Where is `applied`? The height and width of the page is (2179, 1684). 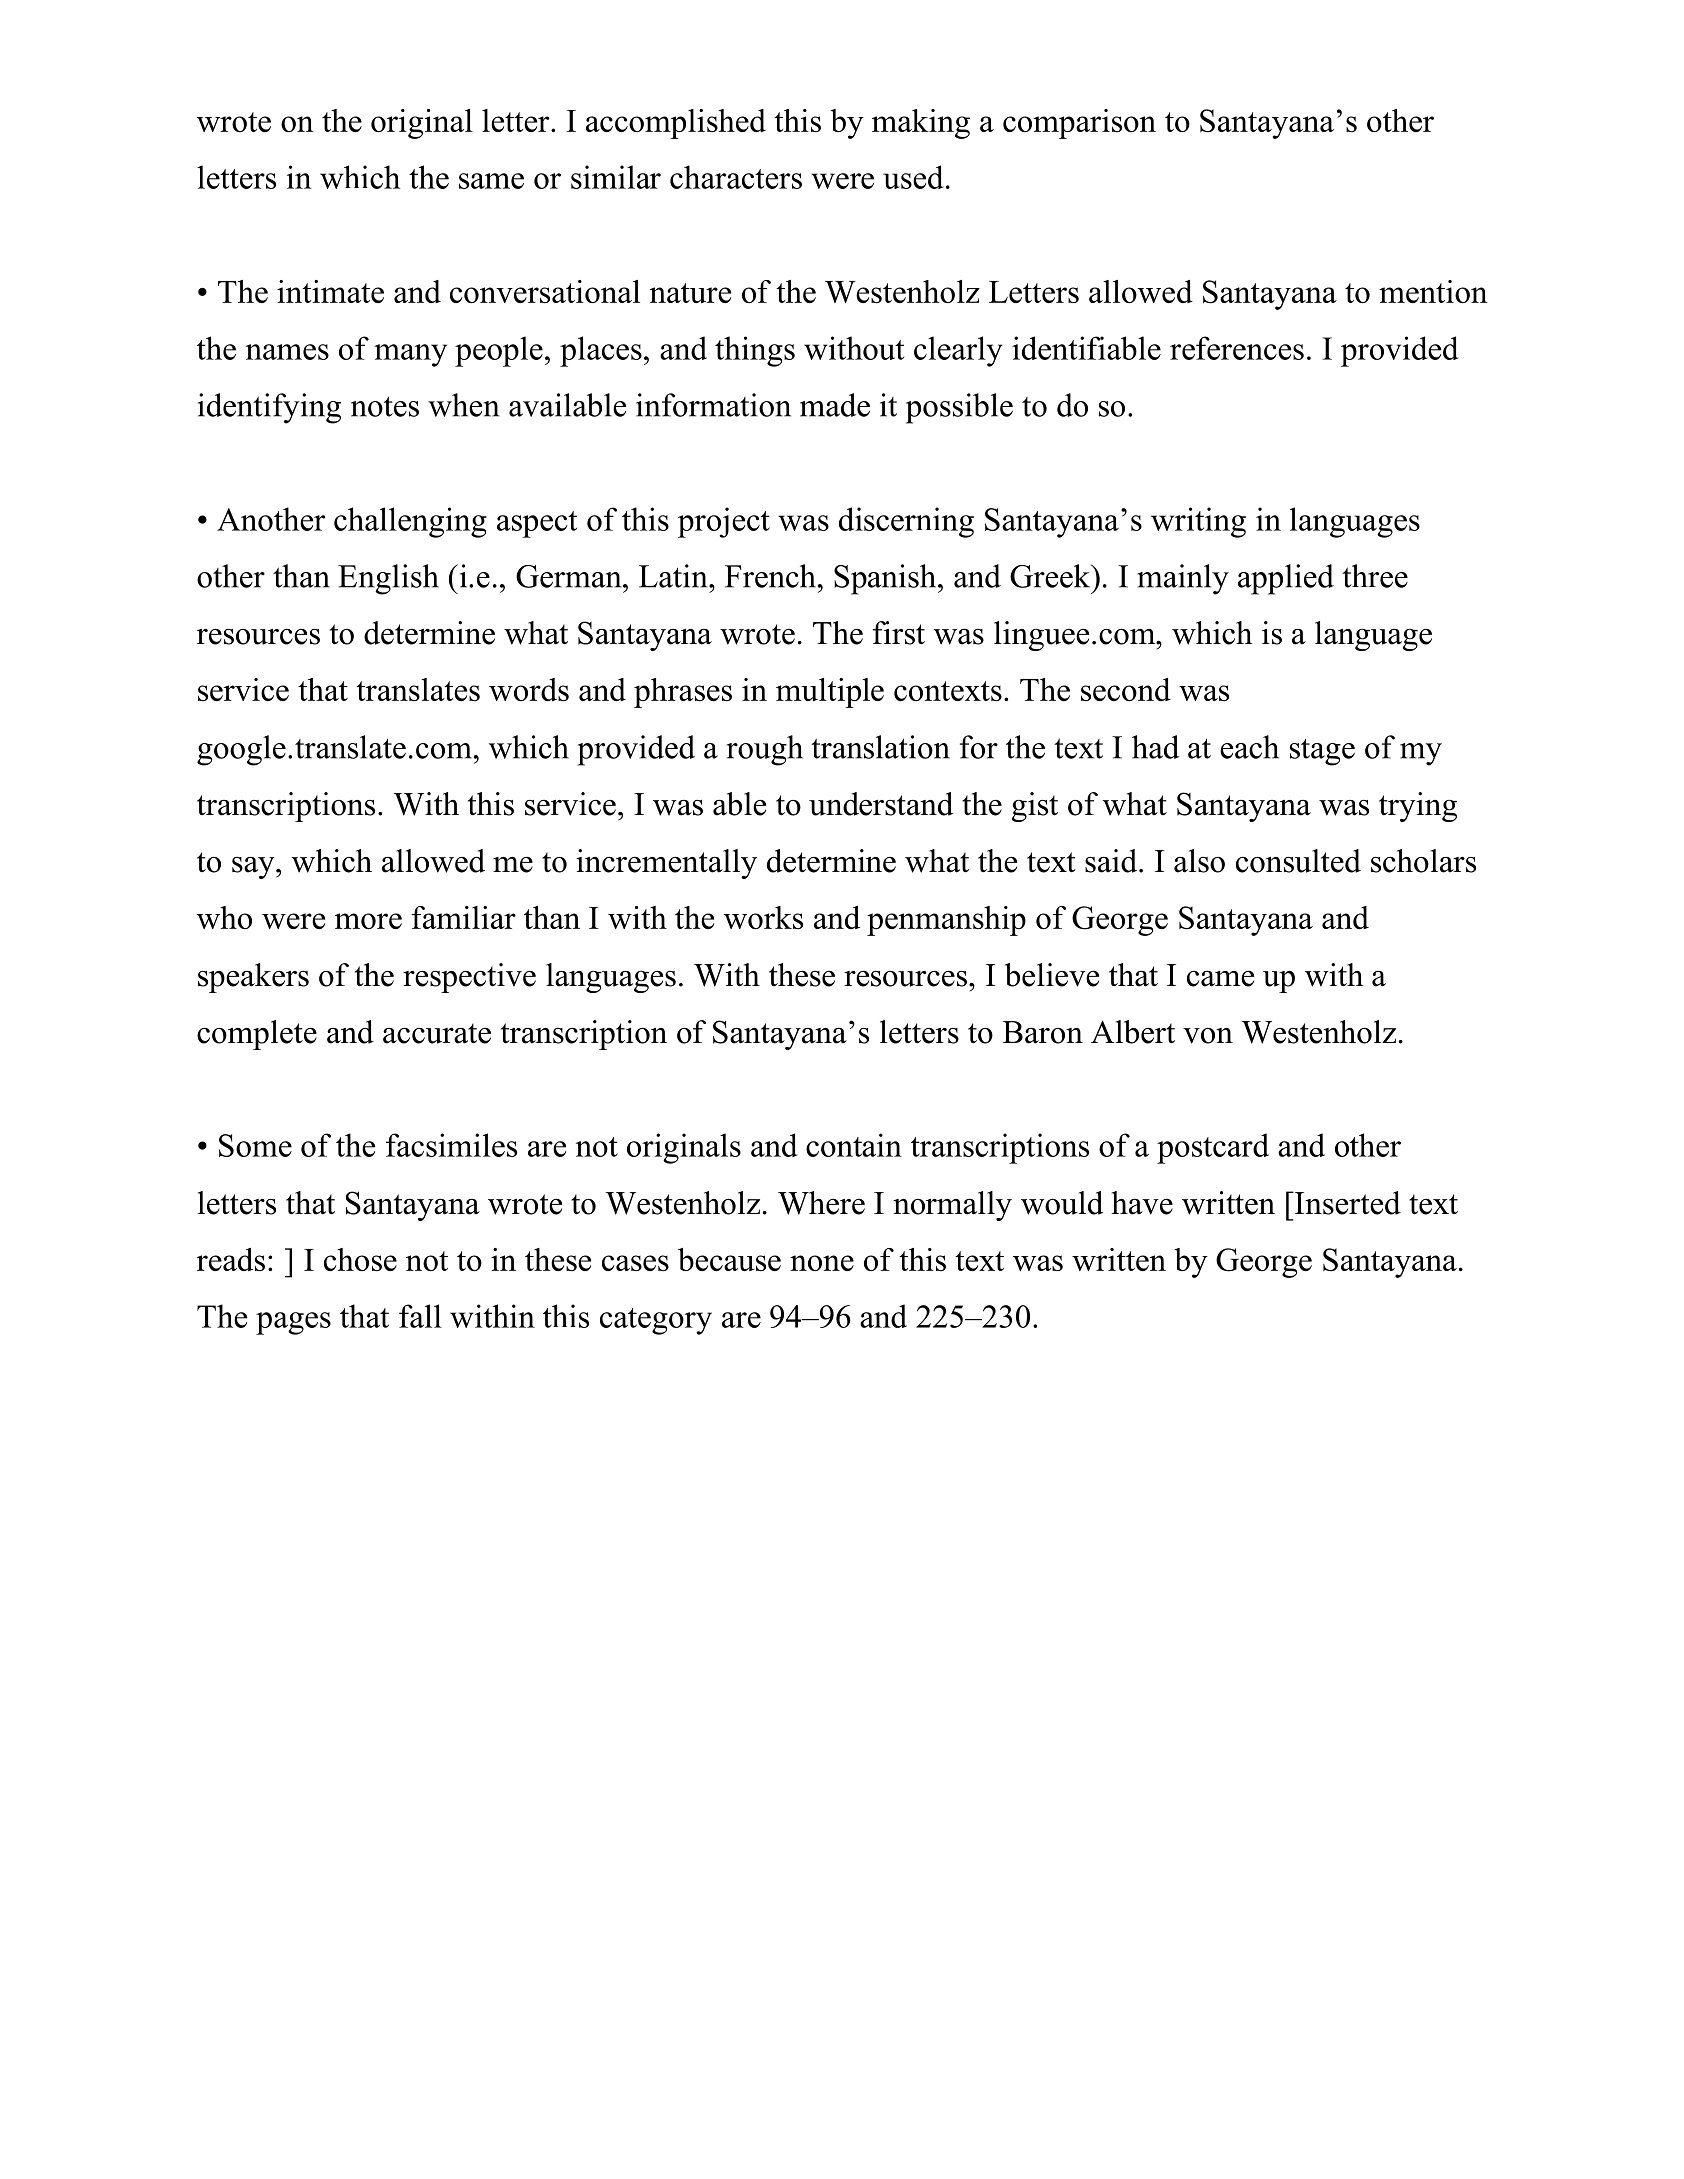 applied is located at coordinates (1286, 579).
